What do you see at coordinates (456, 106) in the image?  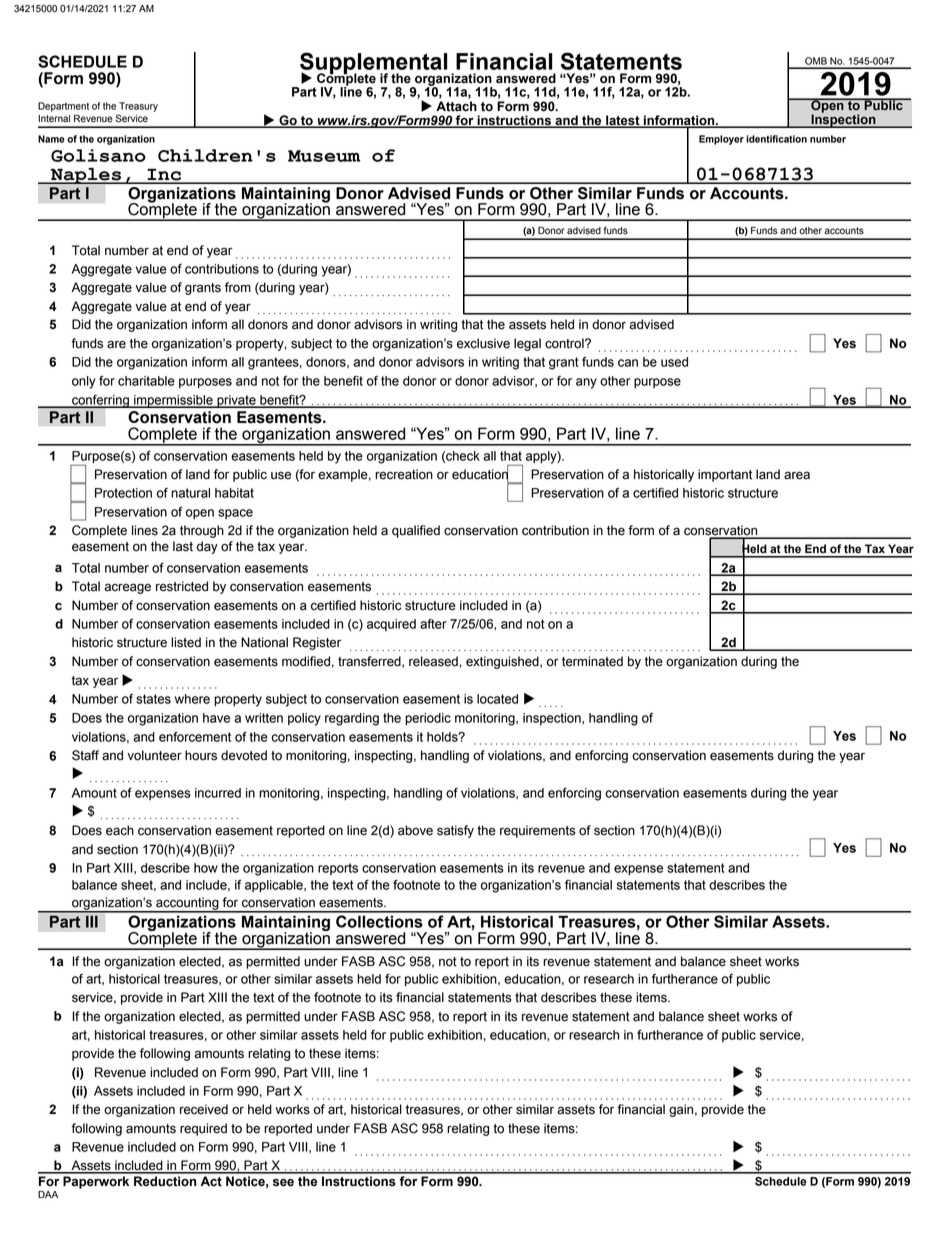 I see `Attach` at bounding box center [456, 106].
